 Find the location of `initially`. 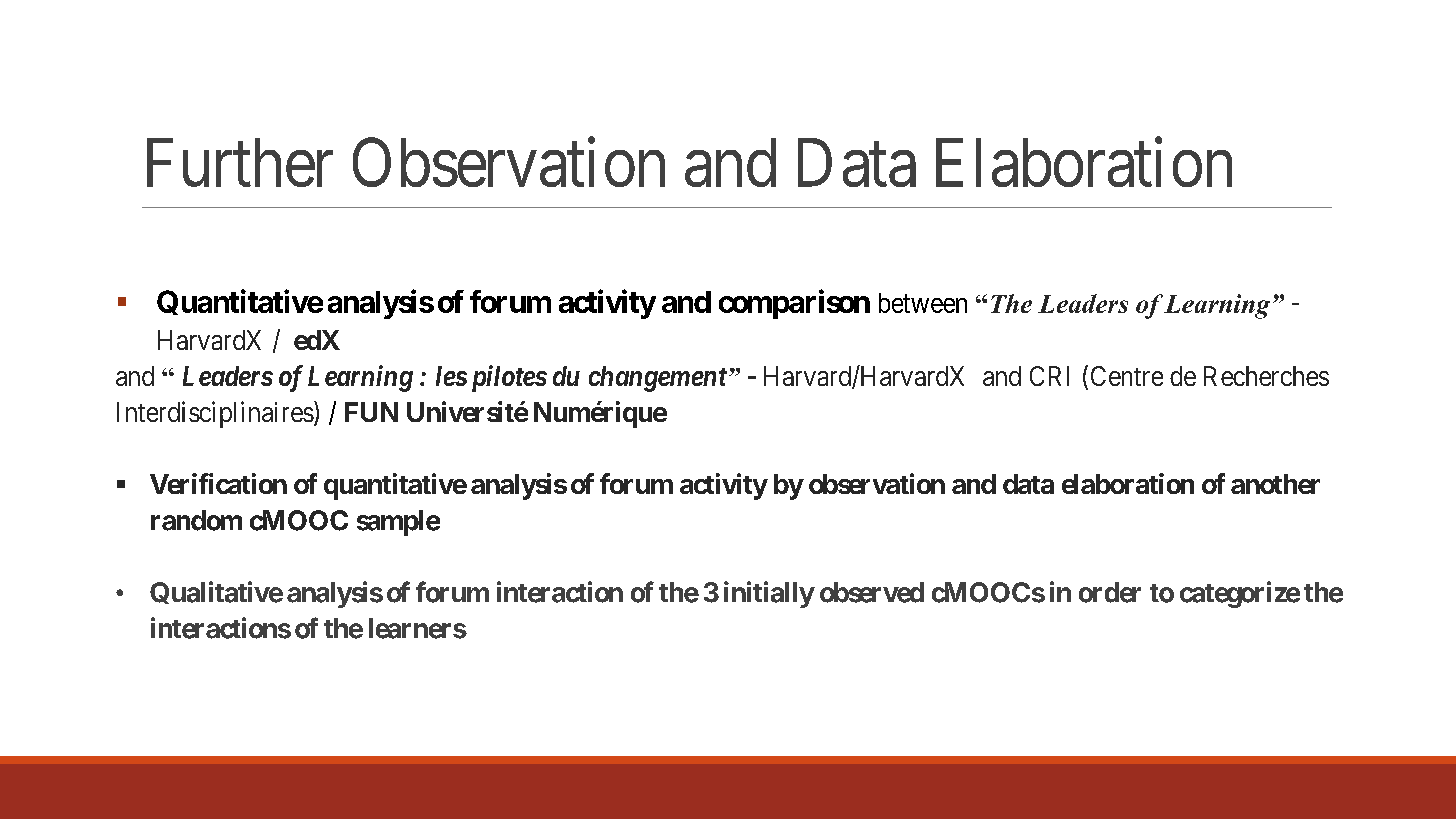

initially is located at coordinates (769, 594).
